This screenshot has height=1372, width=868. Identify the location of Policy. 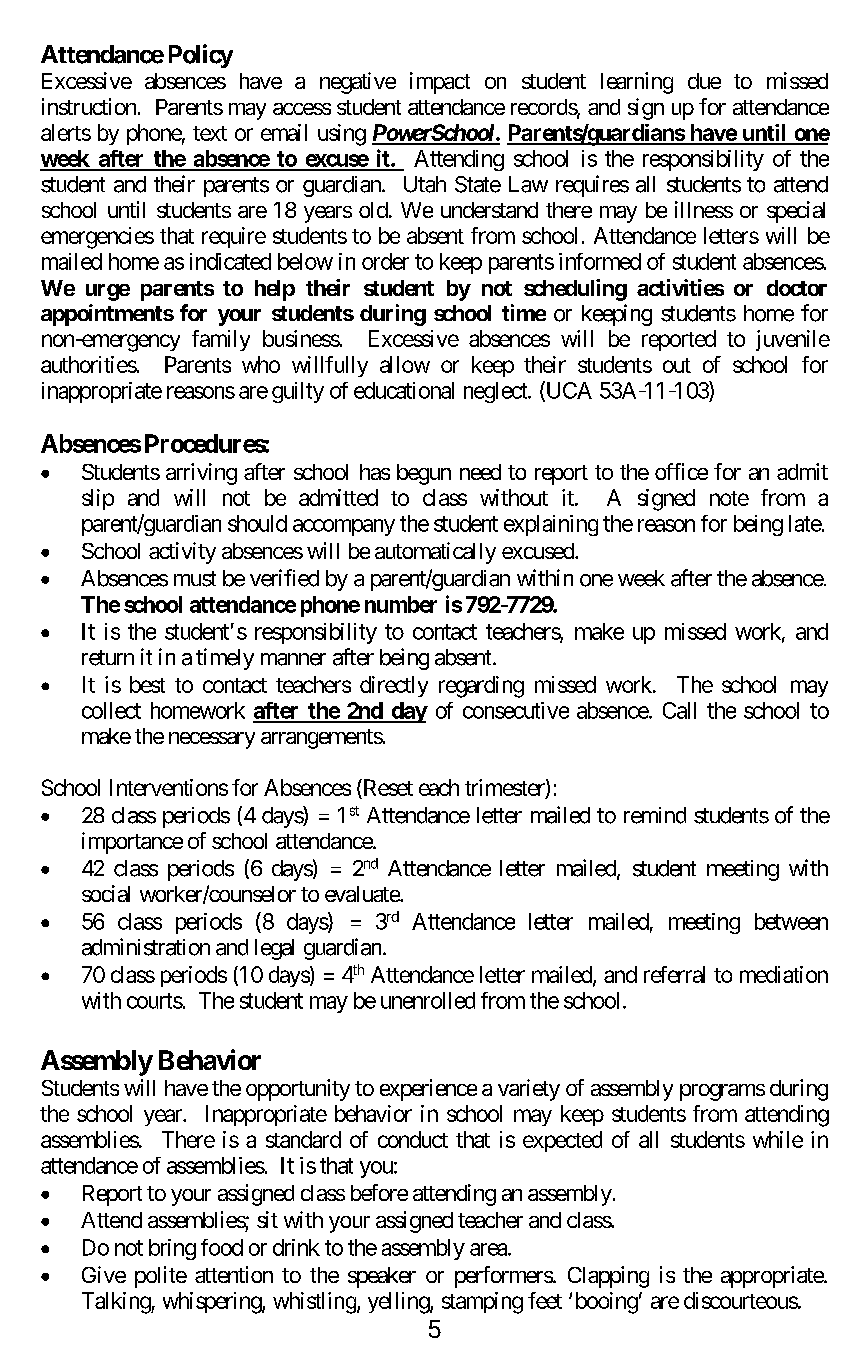
(201, 56).
